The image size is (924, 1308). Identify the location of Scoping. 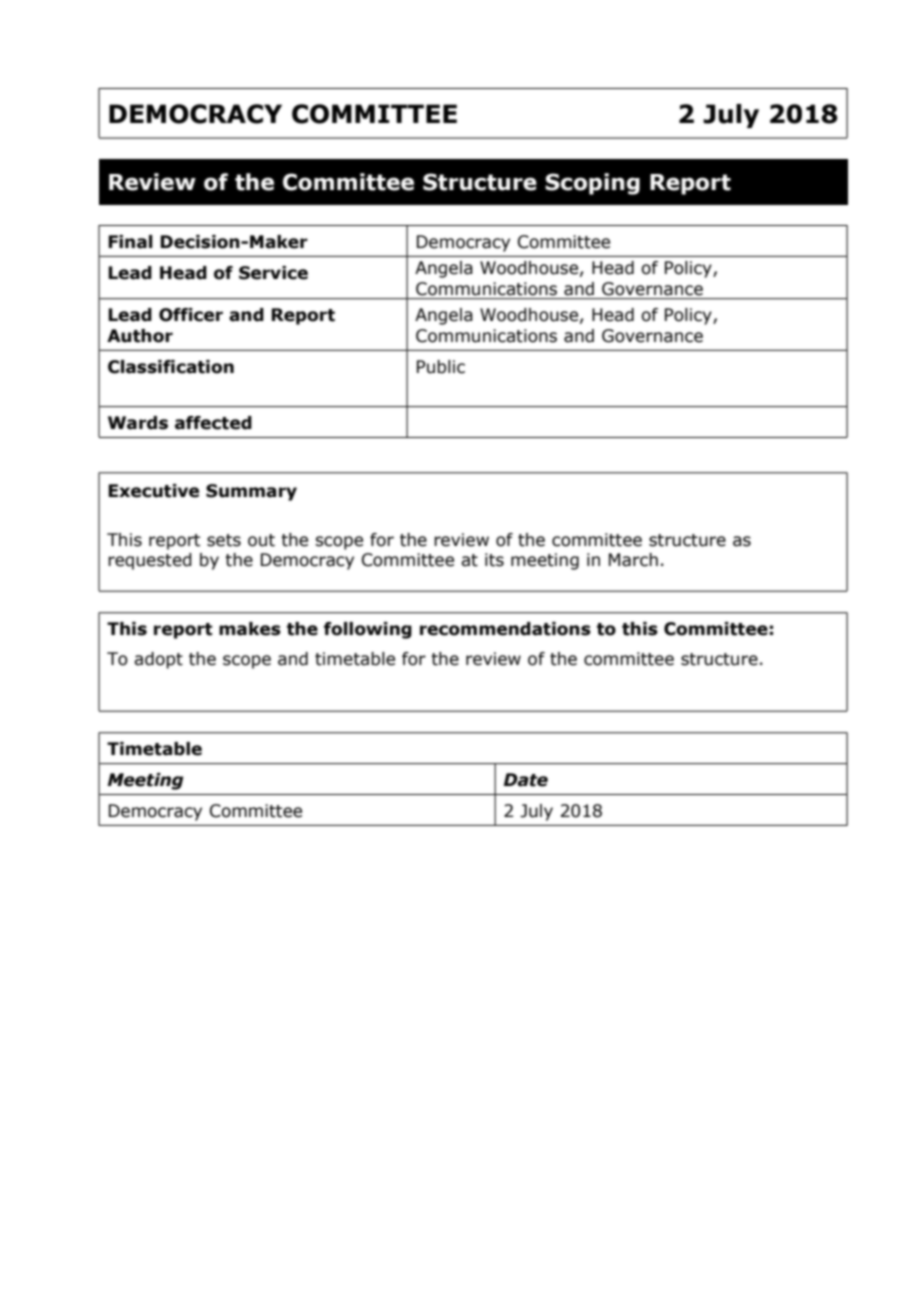
(592, 184).
